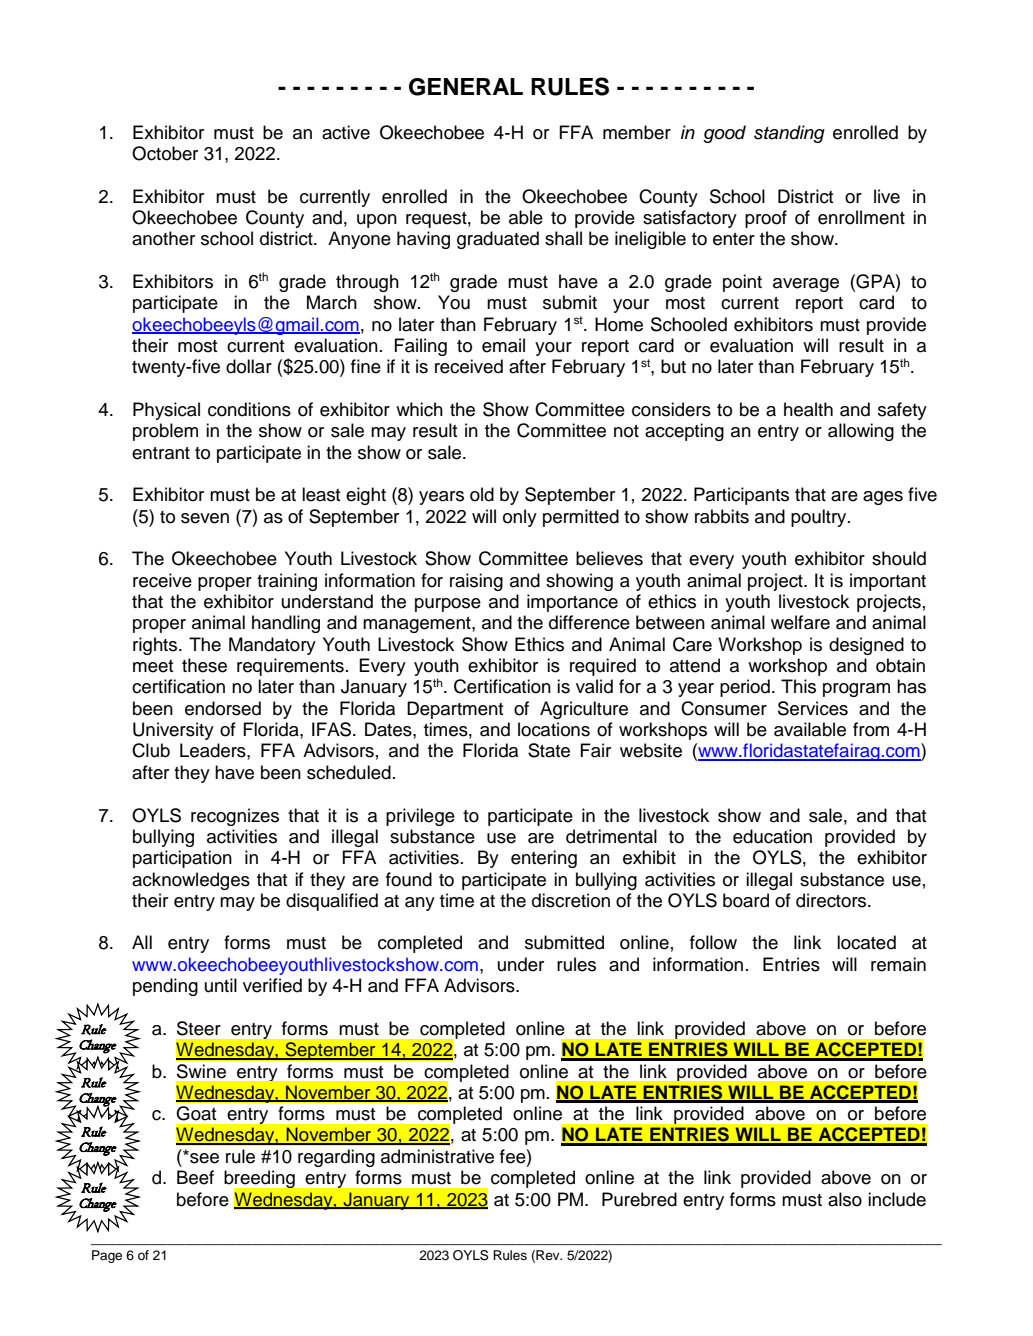 The width and height of the page is (1033, 1336). I want to click on participation, so click(182, 859).
